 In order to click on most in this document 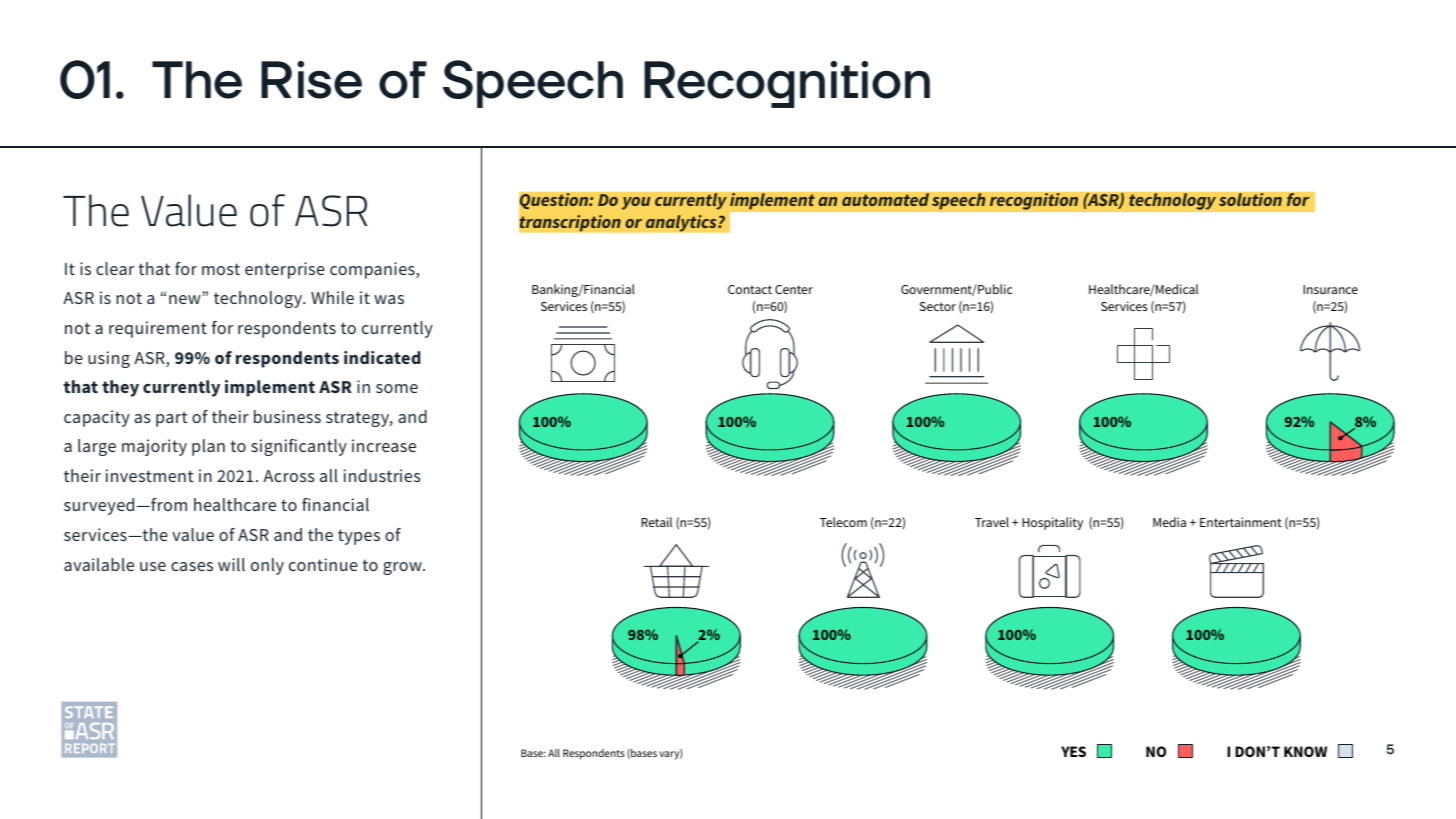, I will do `click(221, 269)`.
